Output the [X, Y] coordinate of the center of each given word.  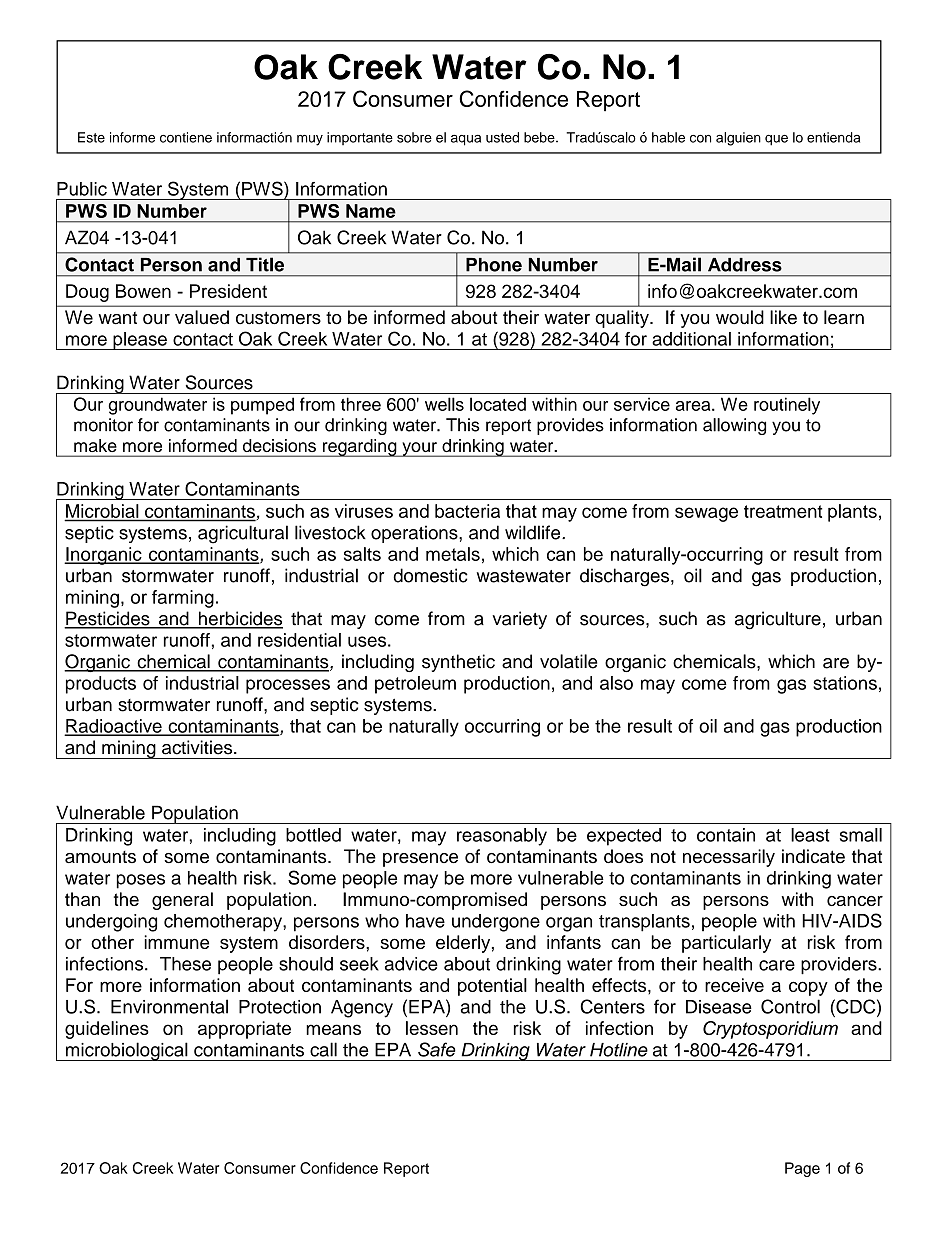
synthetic [458, 663]
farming [183, 599]
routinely [787, 406]
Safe [437, 1049]
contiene [186, 137]
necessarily [729, 858]
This [463, 425]
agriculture [778, 620]
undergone [496, 923]
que [776, 140]
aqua [466, 140]
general [182, 901]
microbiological [127, 1051]
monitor [103, 425]
